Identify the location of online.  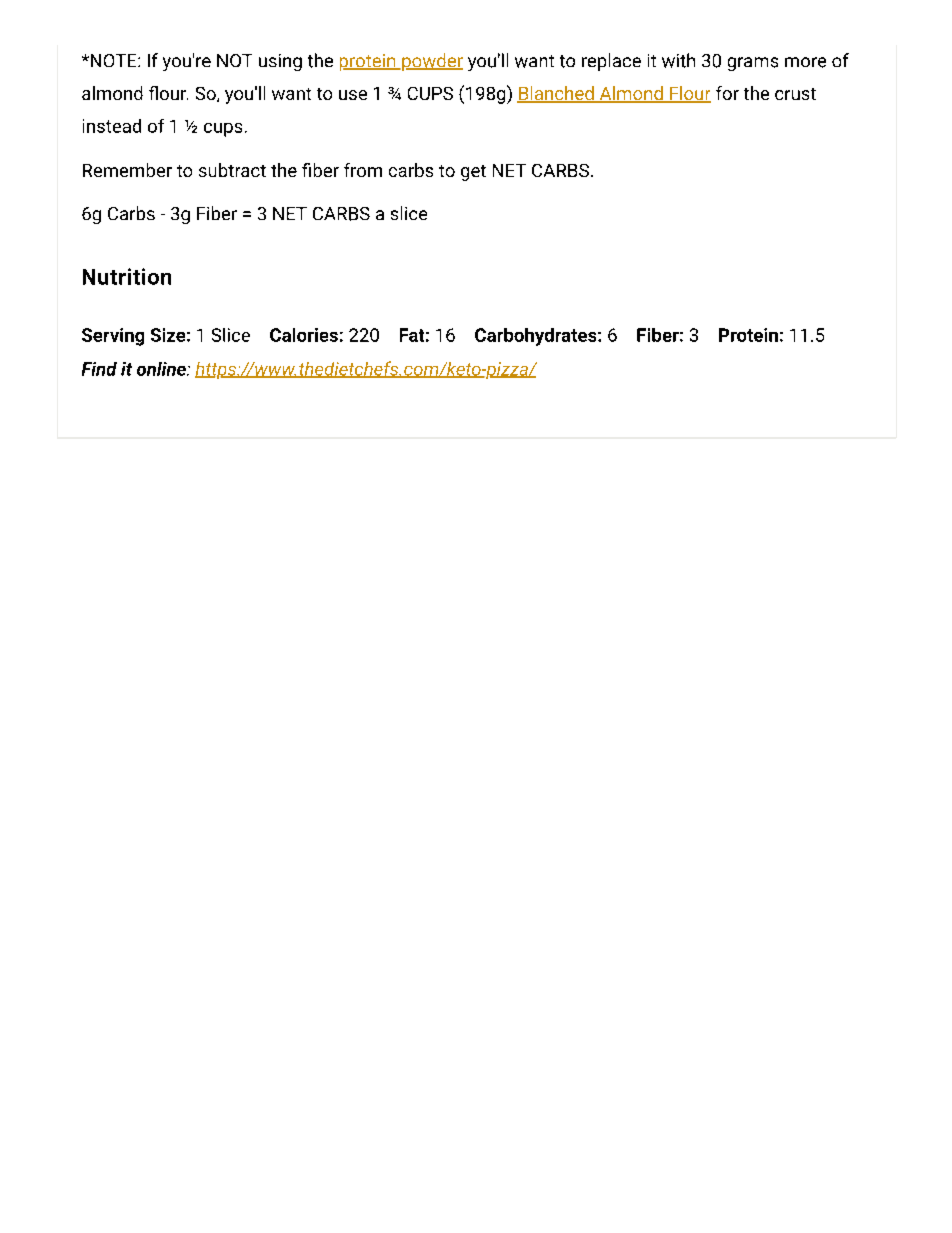
(162, 369).
